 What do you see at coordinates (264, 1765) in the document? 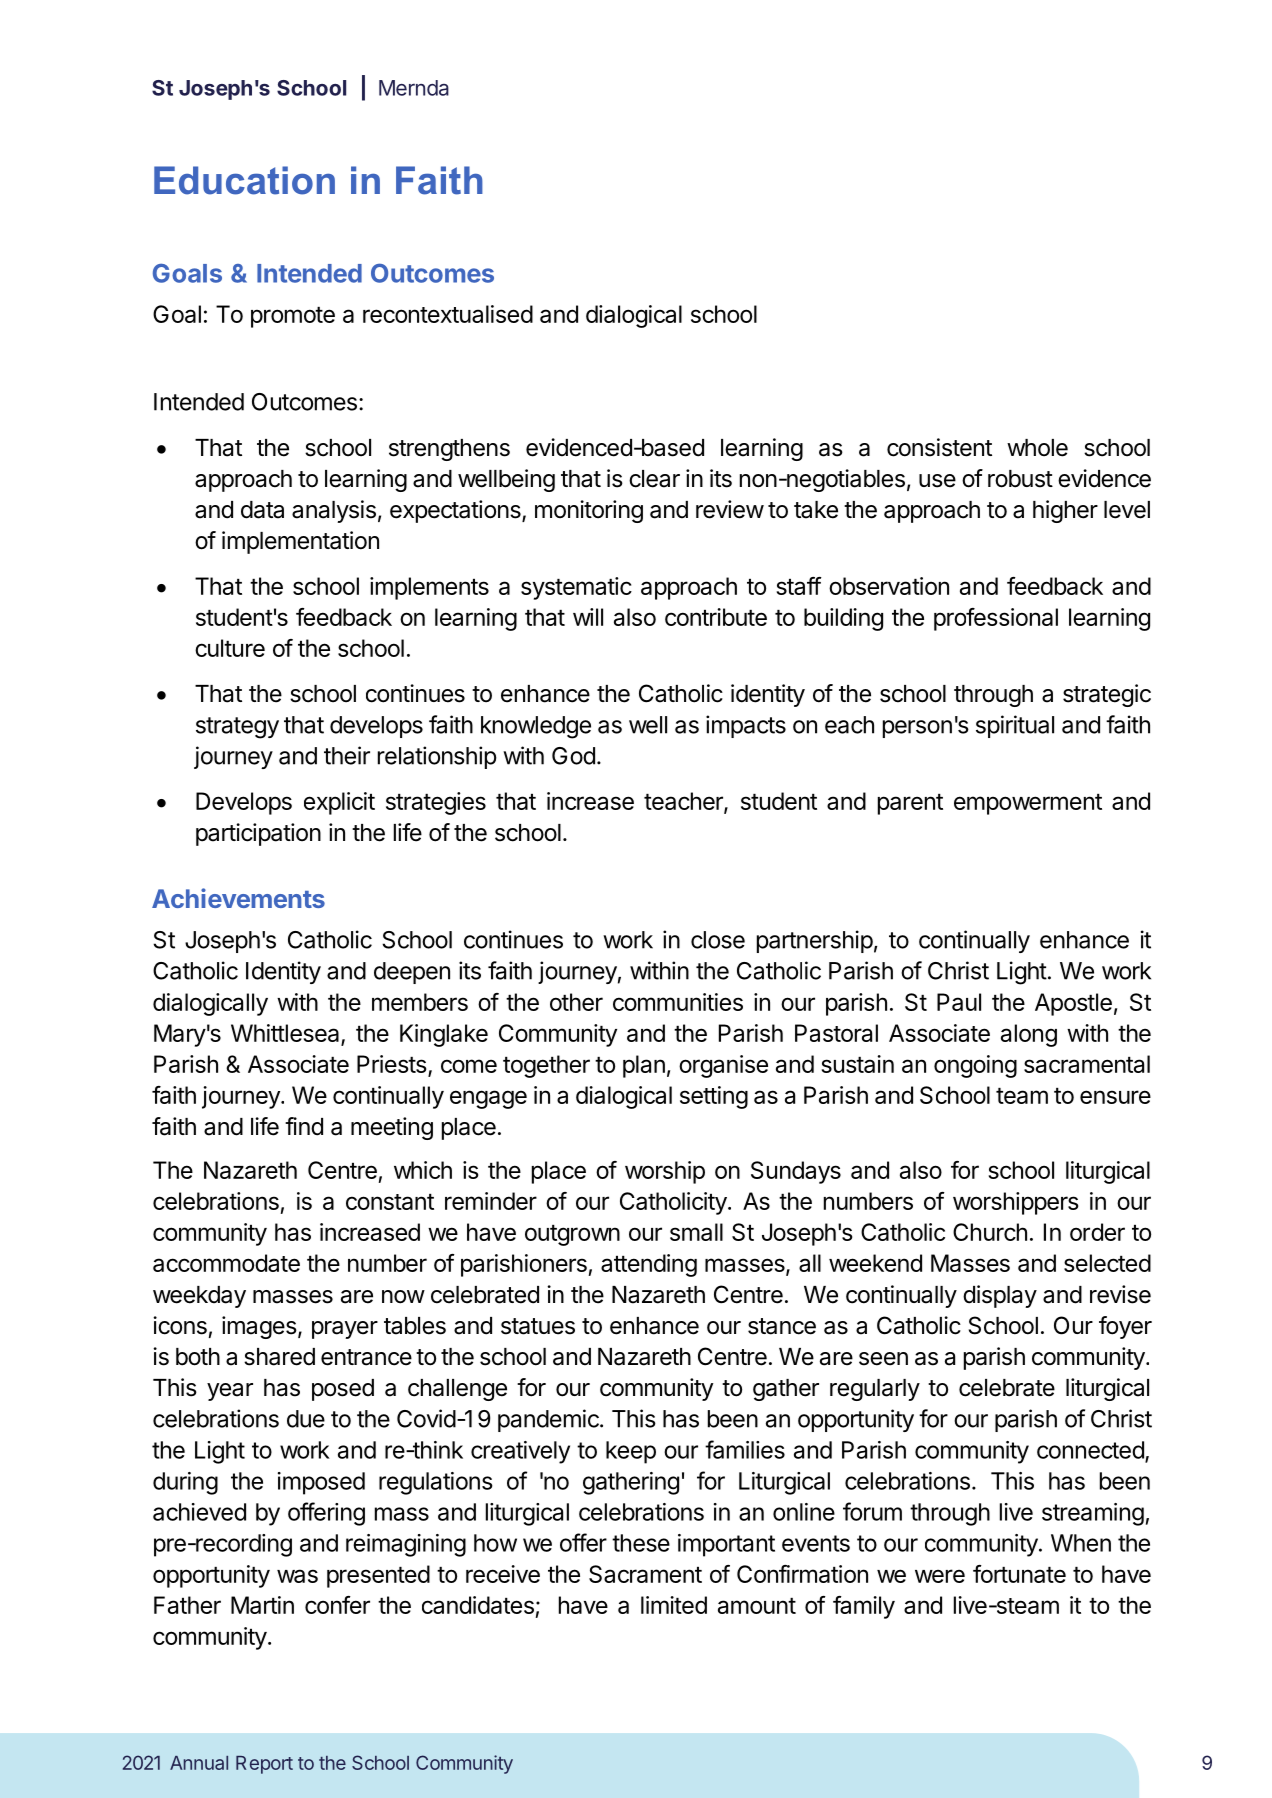
I see `Report` at bounding box center [264, 1765].
